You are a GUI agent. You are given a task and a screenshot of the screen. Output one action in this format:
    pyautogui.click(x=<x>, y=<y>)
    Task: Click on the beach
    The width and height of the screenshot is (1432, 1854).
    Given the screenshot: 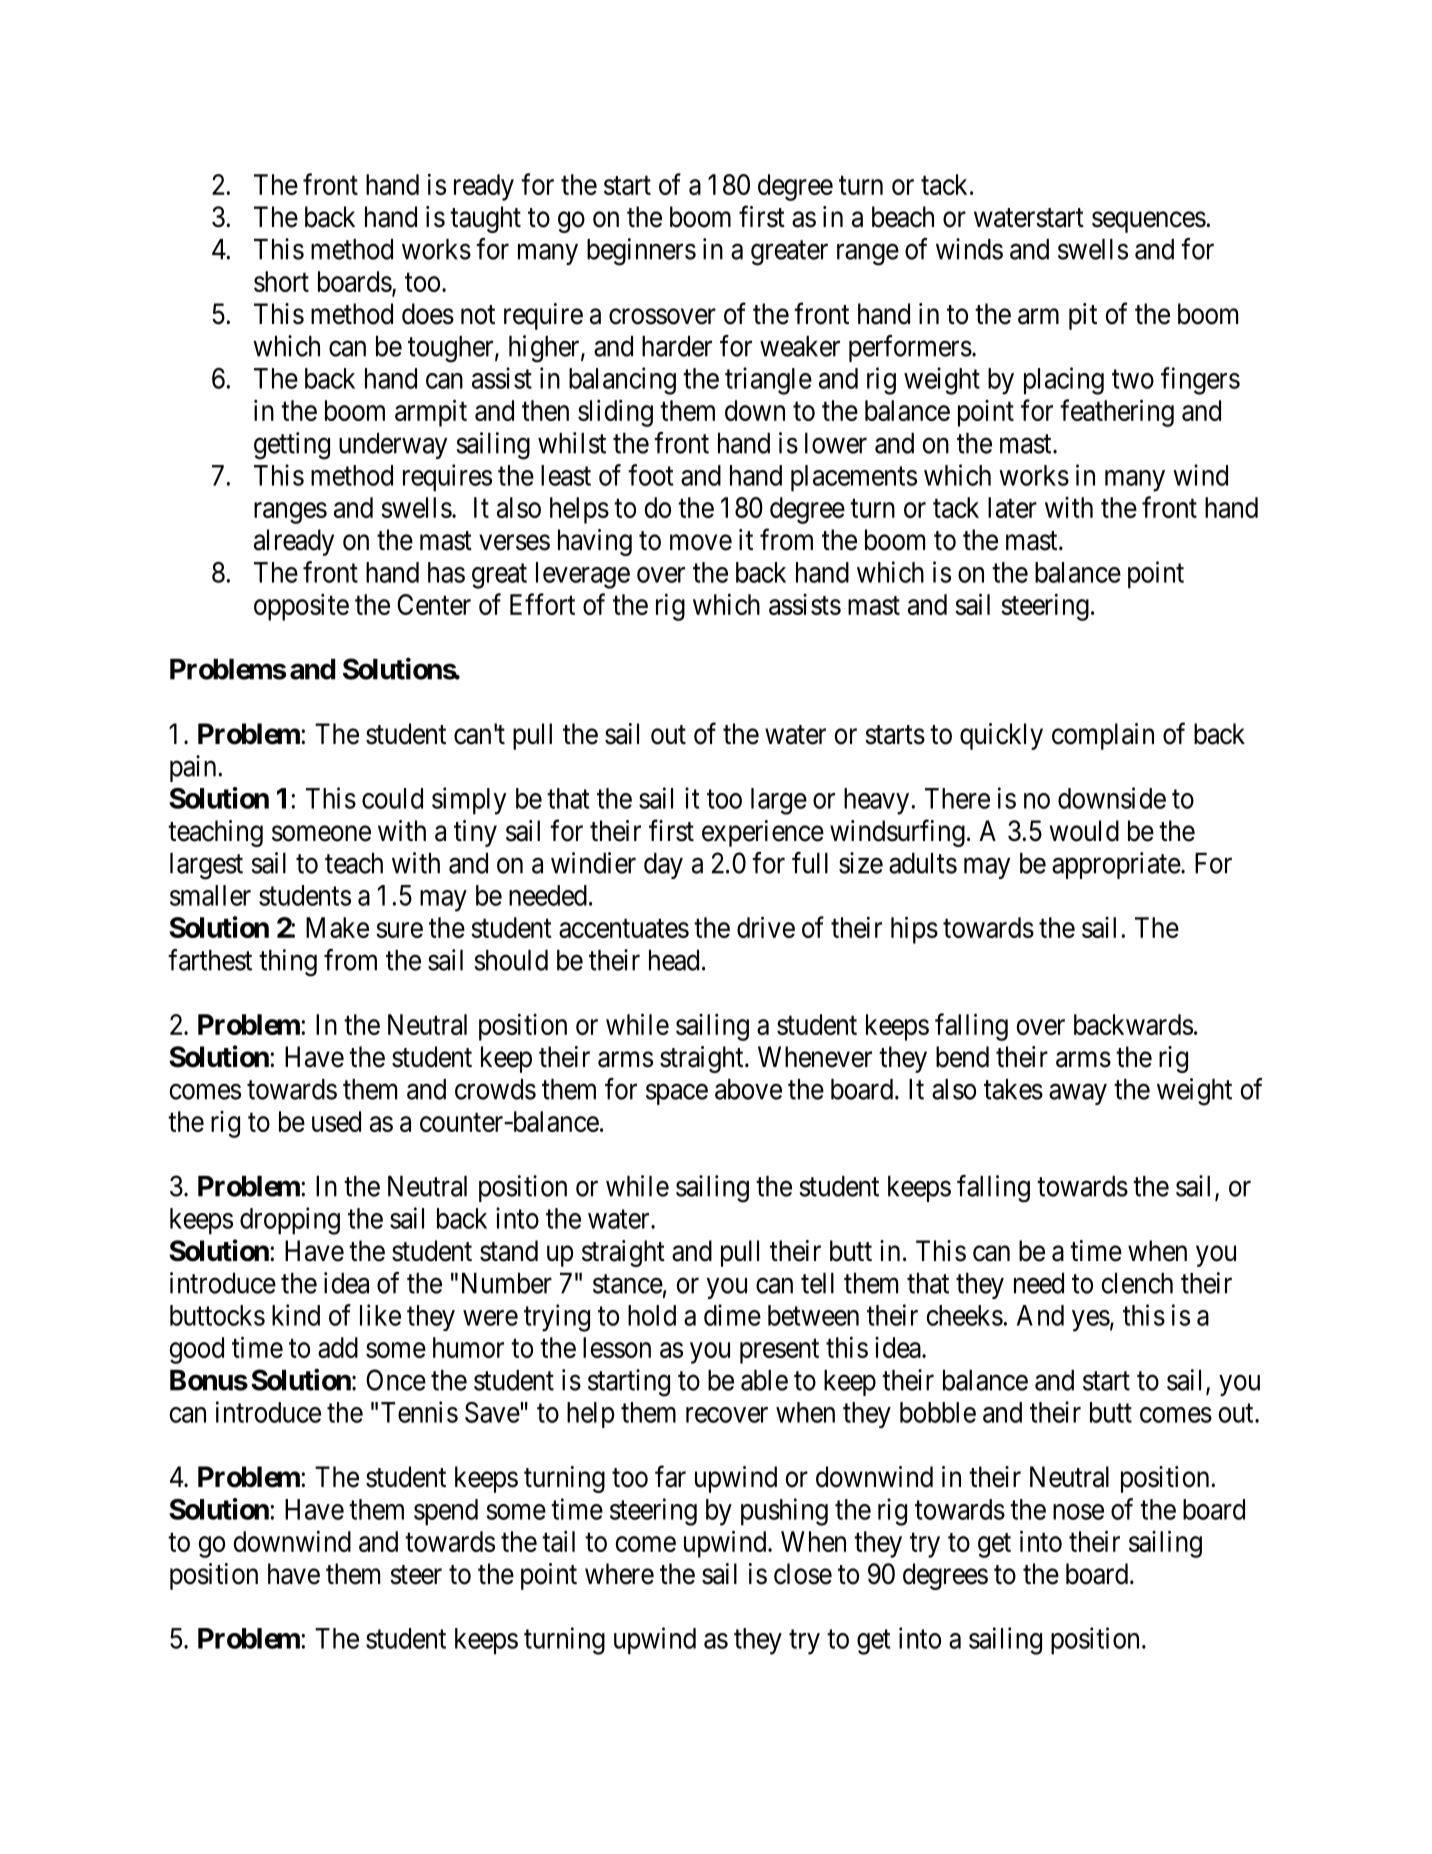 What is the action you would take?
    pyautogui.click(x=903, y=217)
